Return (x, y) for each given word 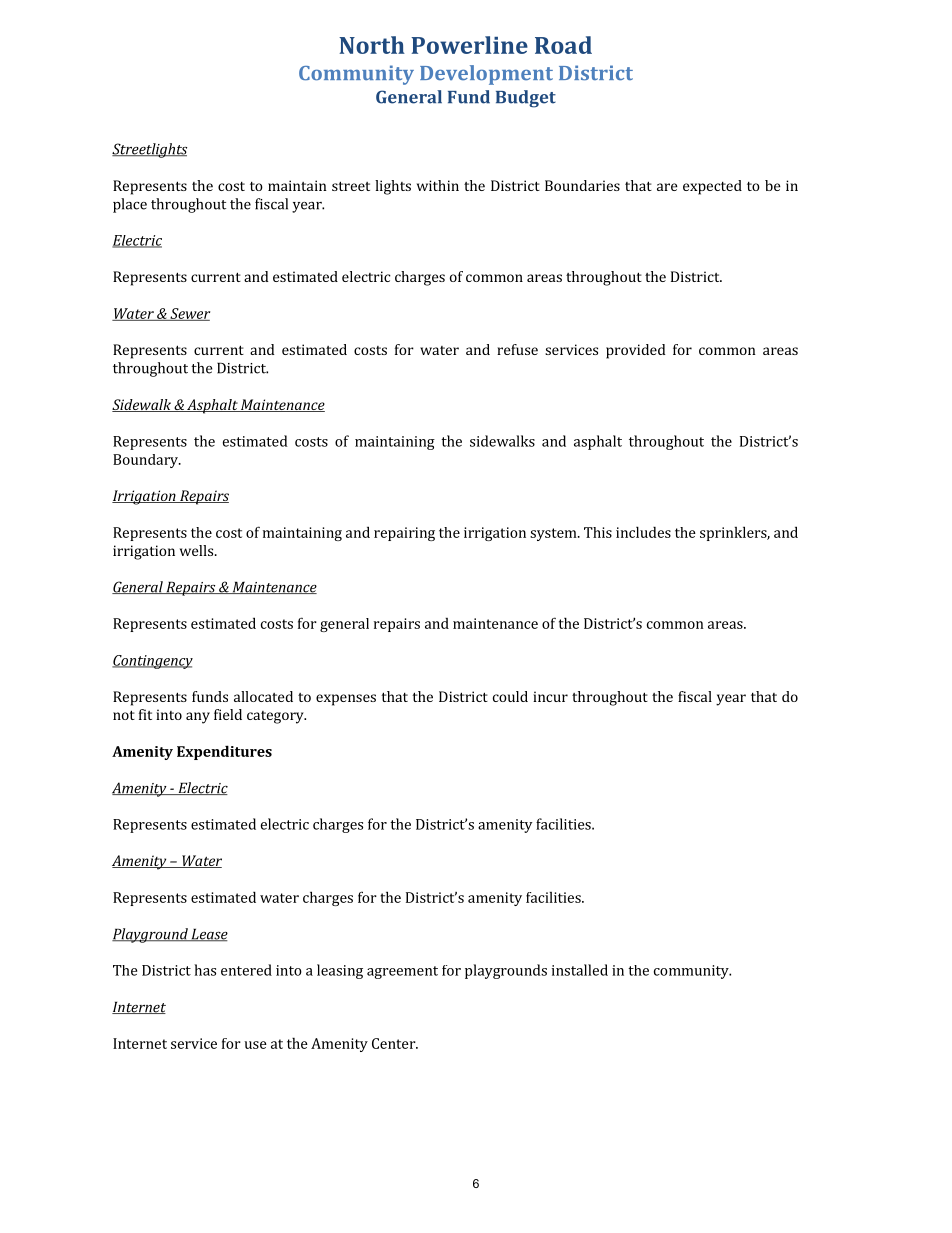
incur (550, 696)
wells (198, 550)
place (130, 205)
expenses (346, 700)
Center (395, 1043)
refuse (517, 349)
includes (643, 532)
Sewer (189, 314)
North (372, 45)
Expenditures (224, 752)
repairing (404, 534)
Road (563, 45)
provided (636, 351)
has (205, 970)
